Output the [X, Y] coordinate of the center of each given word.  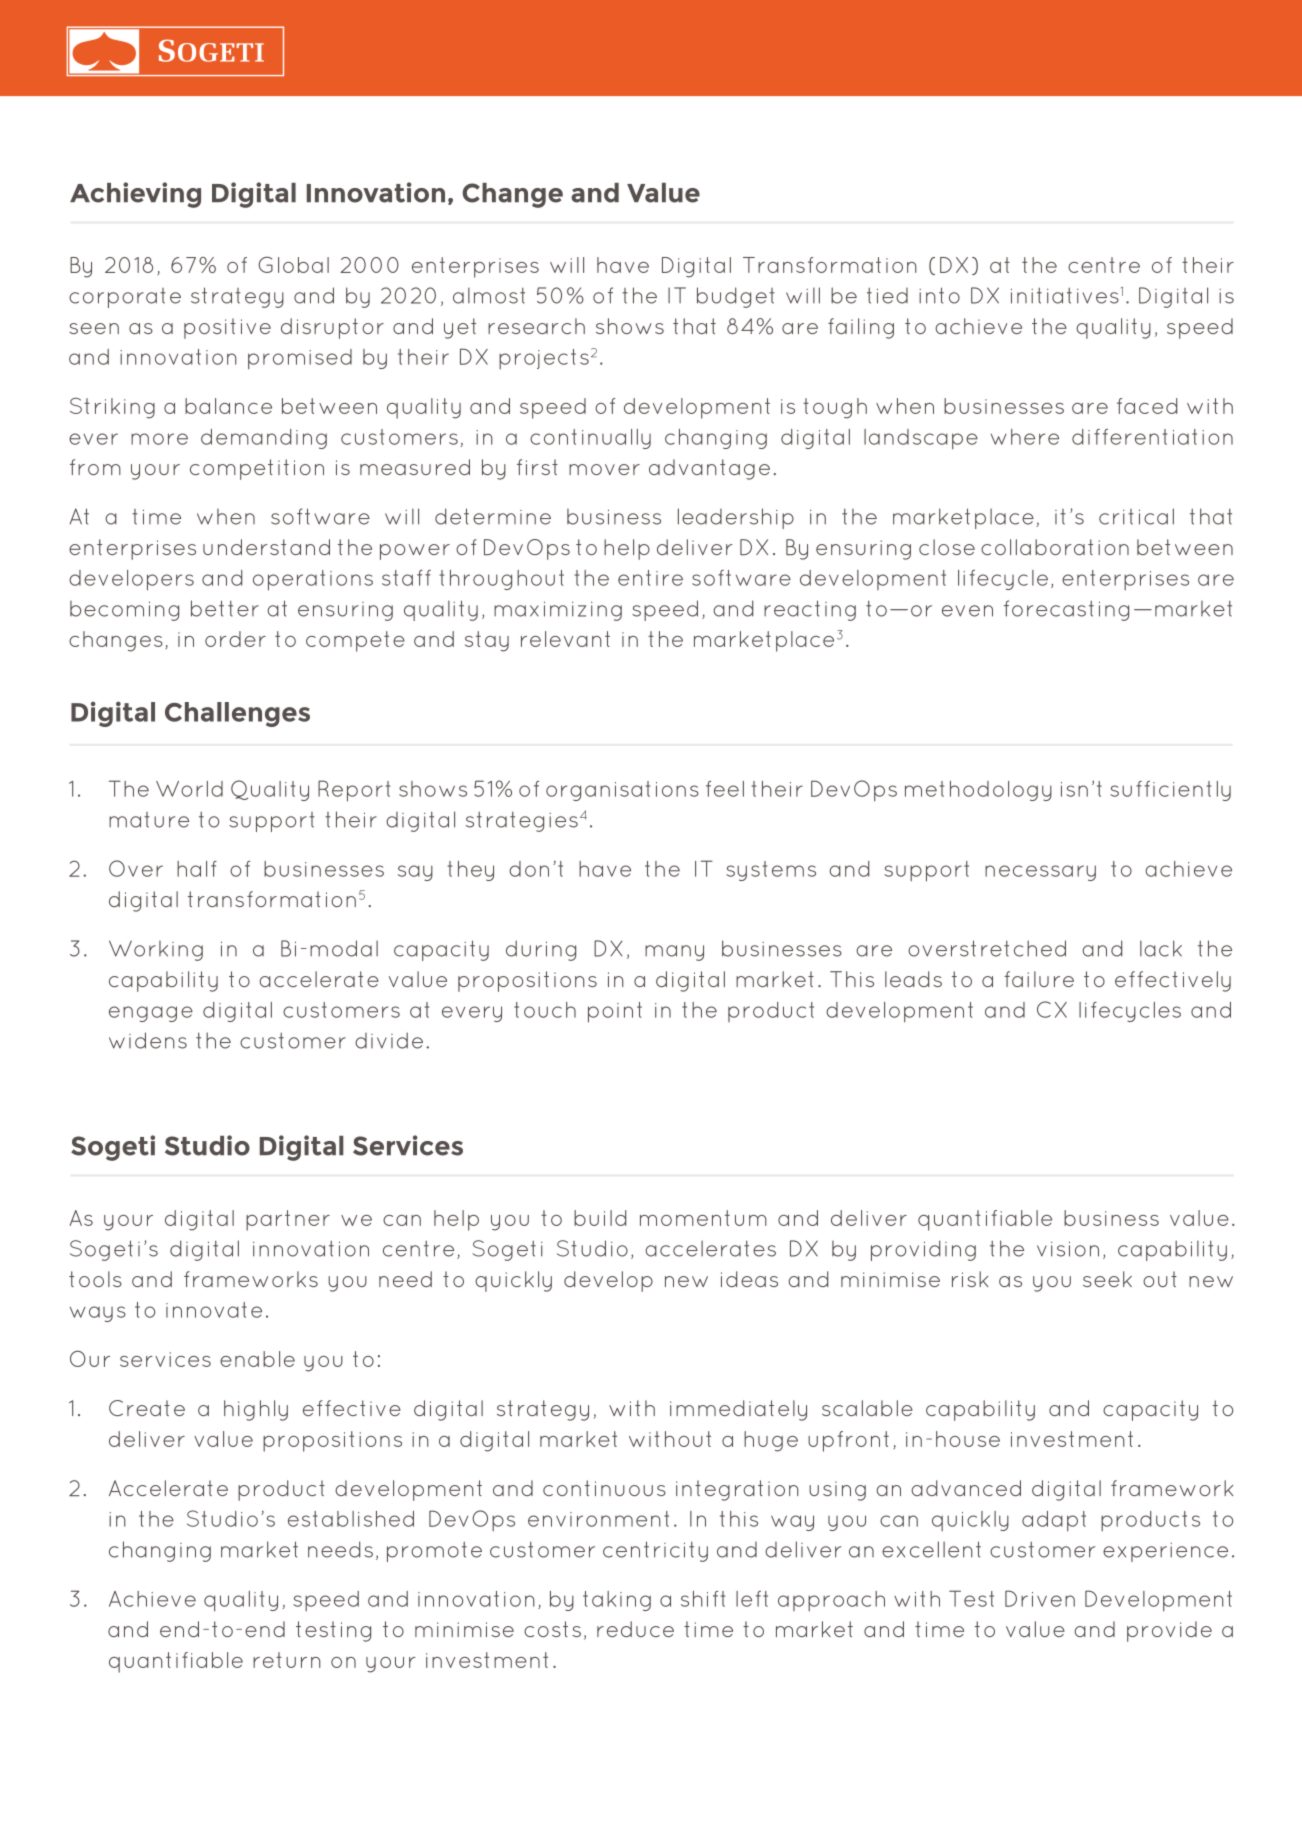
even [967, 611]
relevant [565, 639]
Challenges [237, 714]
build [600, 1218]
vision [1068, 1249]
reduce [635, 1629]
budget [736, 297]
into [939, 295]
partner [288, 1220]
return [287, 1660]
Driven [1040, 1598]
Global [293, 265]
